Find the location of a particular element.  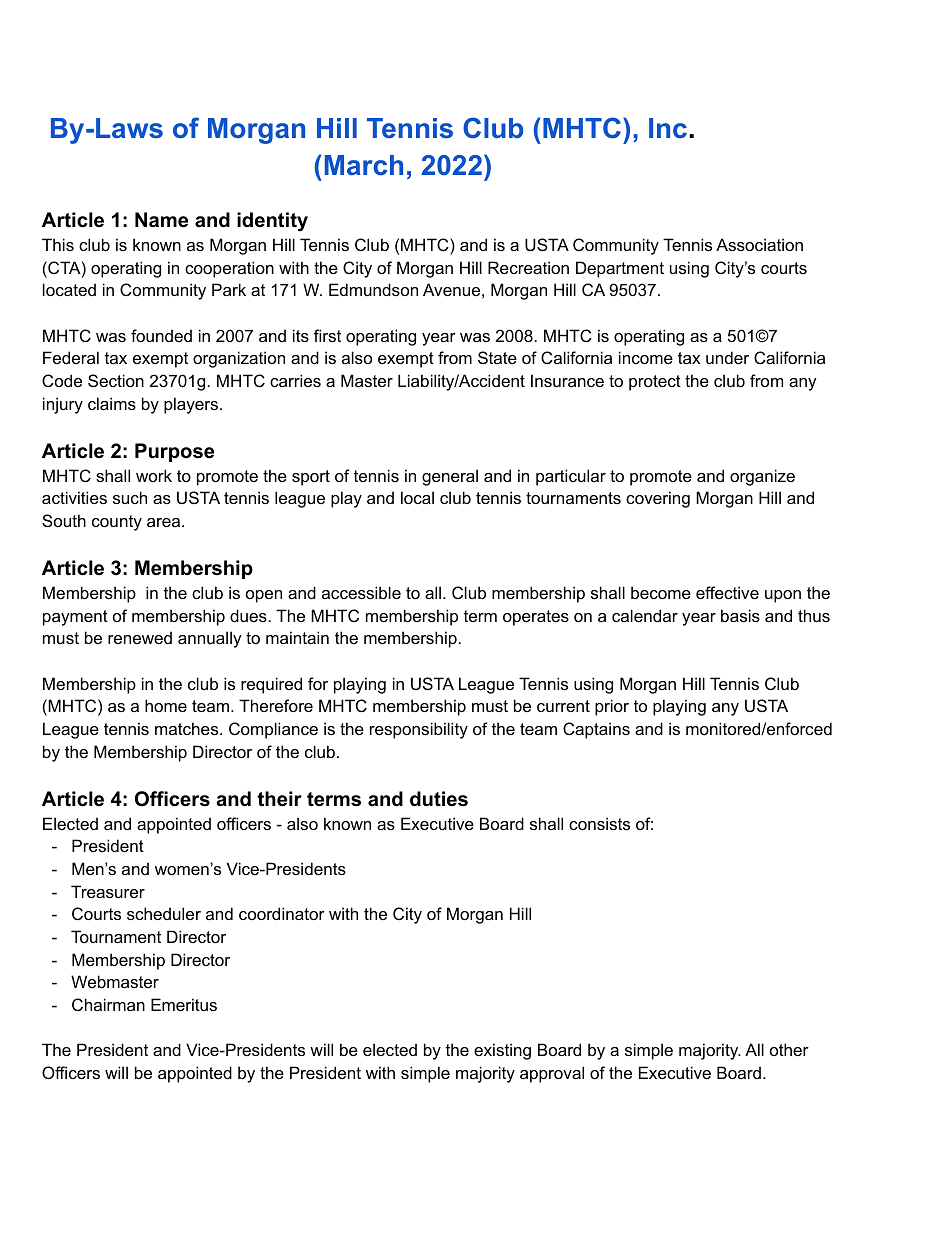

This is located at coordinates (58, 244).
